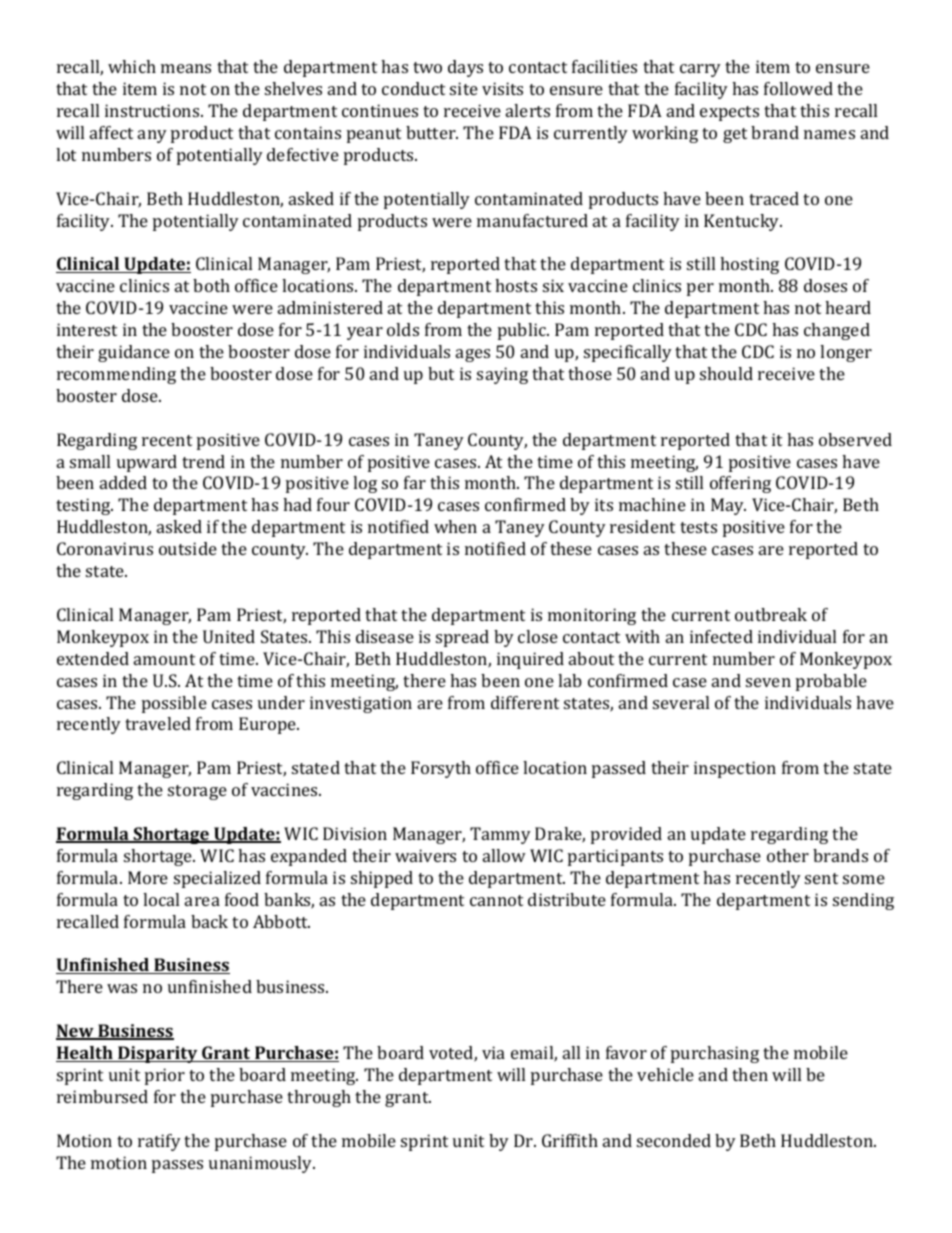  What do you see at coordinates (750, 1074) in the screenshot?
I see `then` at bounding box center [750, 1074].
